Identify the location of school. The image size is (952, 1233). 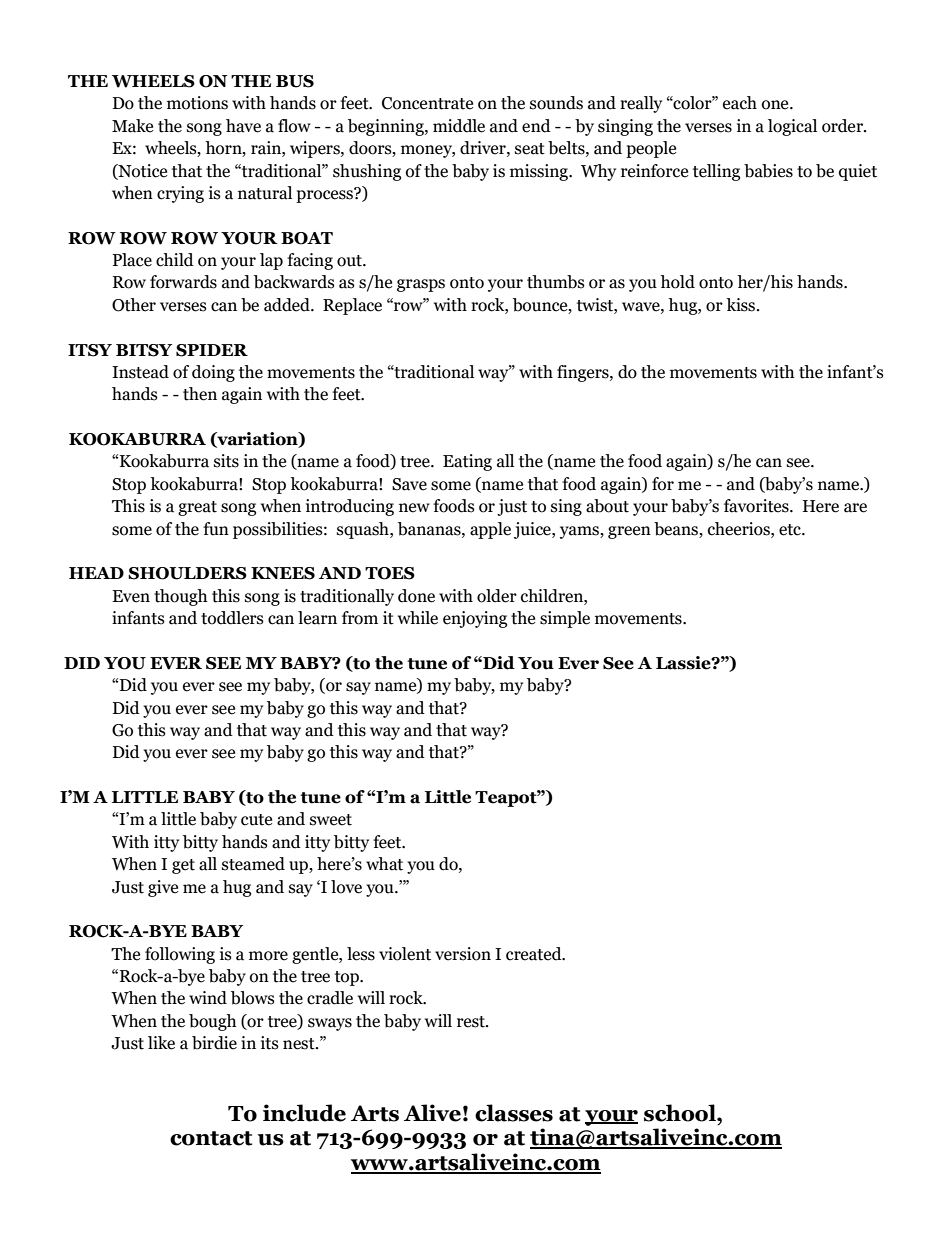
(681, 1113).
